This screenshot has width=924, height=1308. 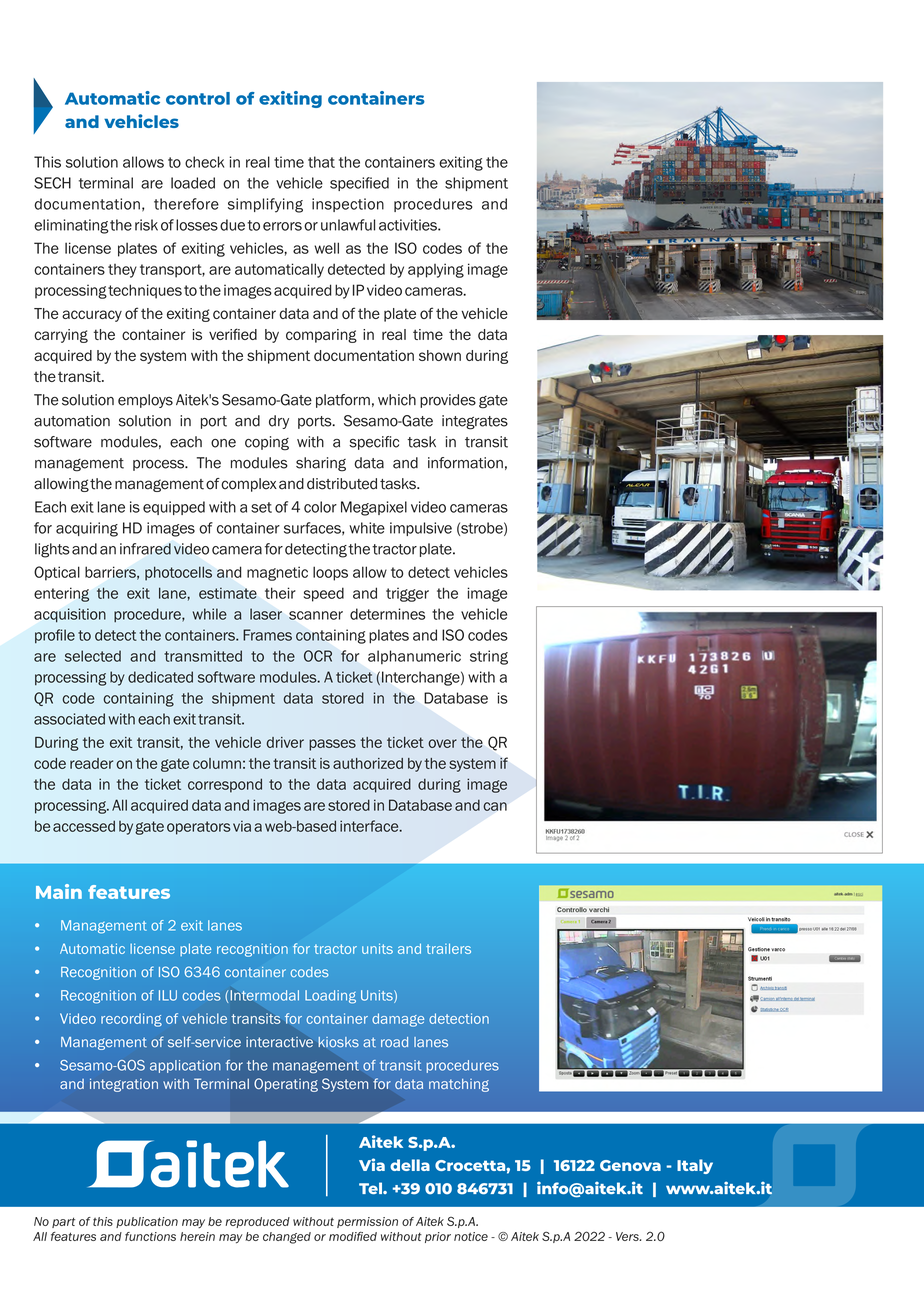 I want to click on trailers, so click(x=448, y=948).
